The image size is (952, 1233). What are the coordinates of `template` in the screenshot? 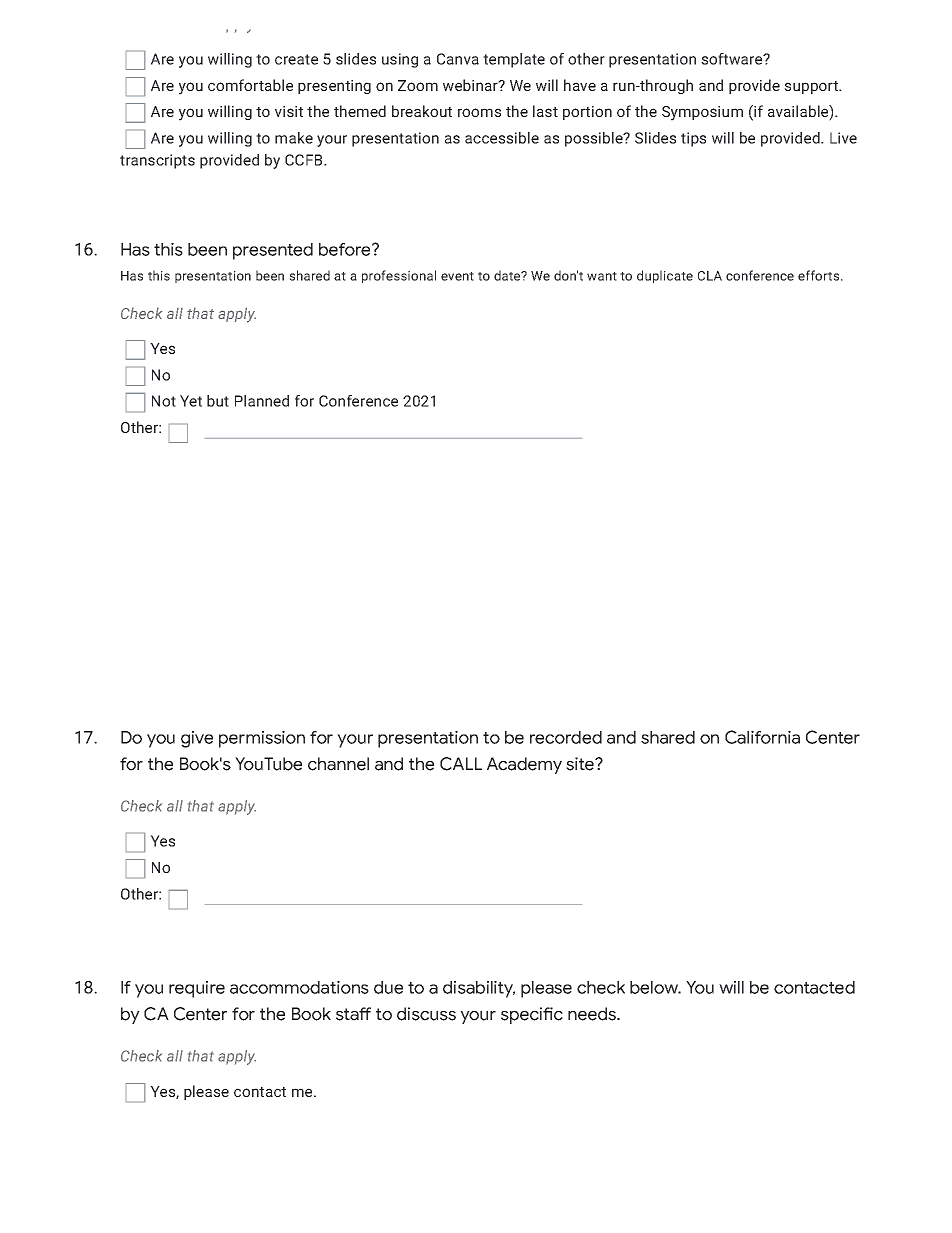 It's located at (514, 60).
